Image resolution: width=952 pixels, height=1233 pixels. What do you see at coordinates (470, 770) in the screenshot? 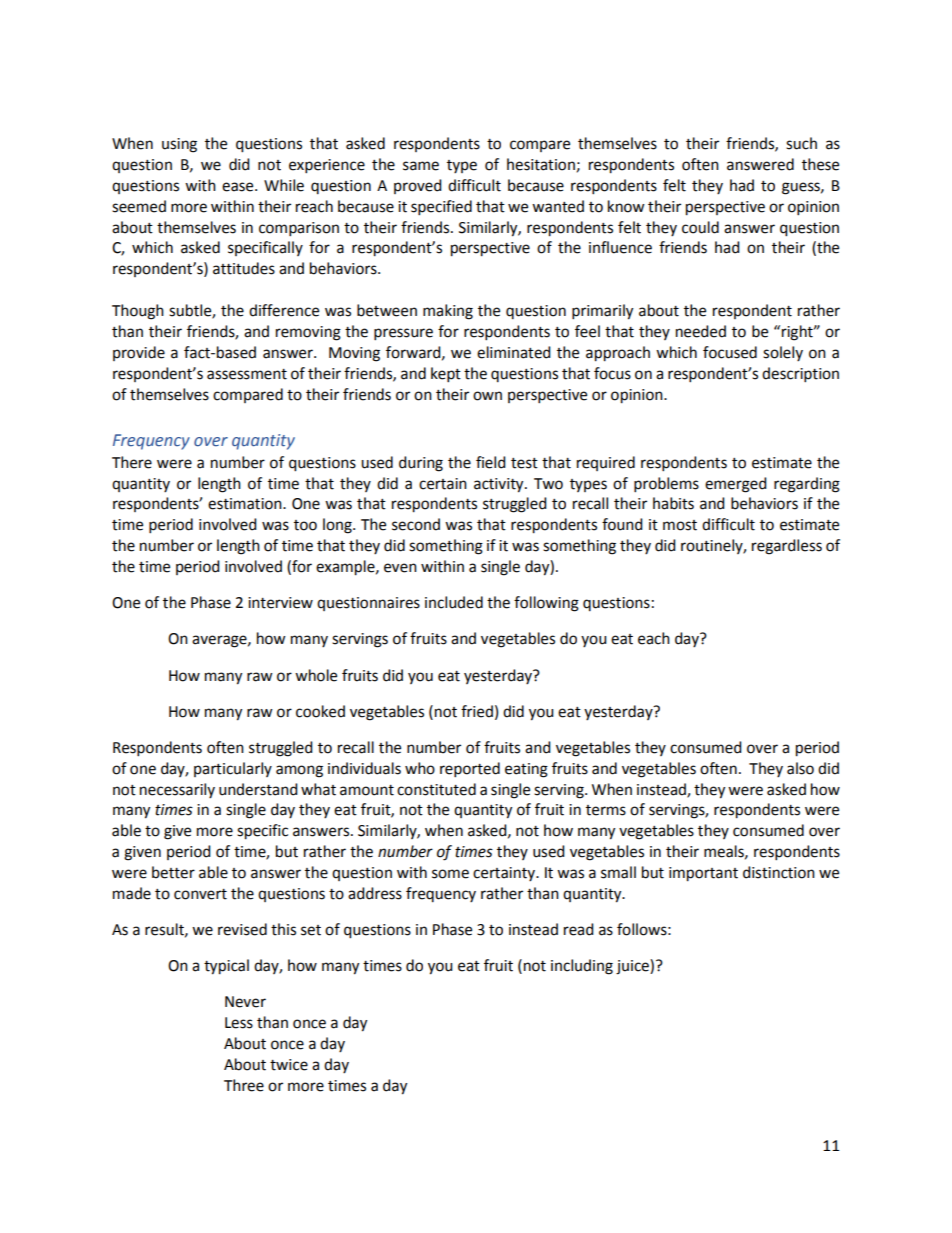
I see `reported` at bounding box center [470, 770].
